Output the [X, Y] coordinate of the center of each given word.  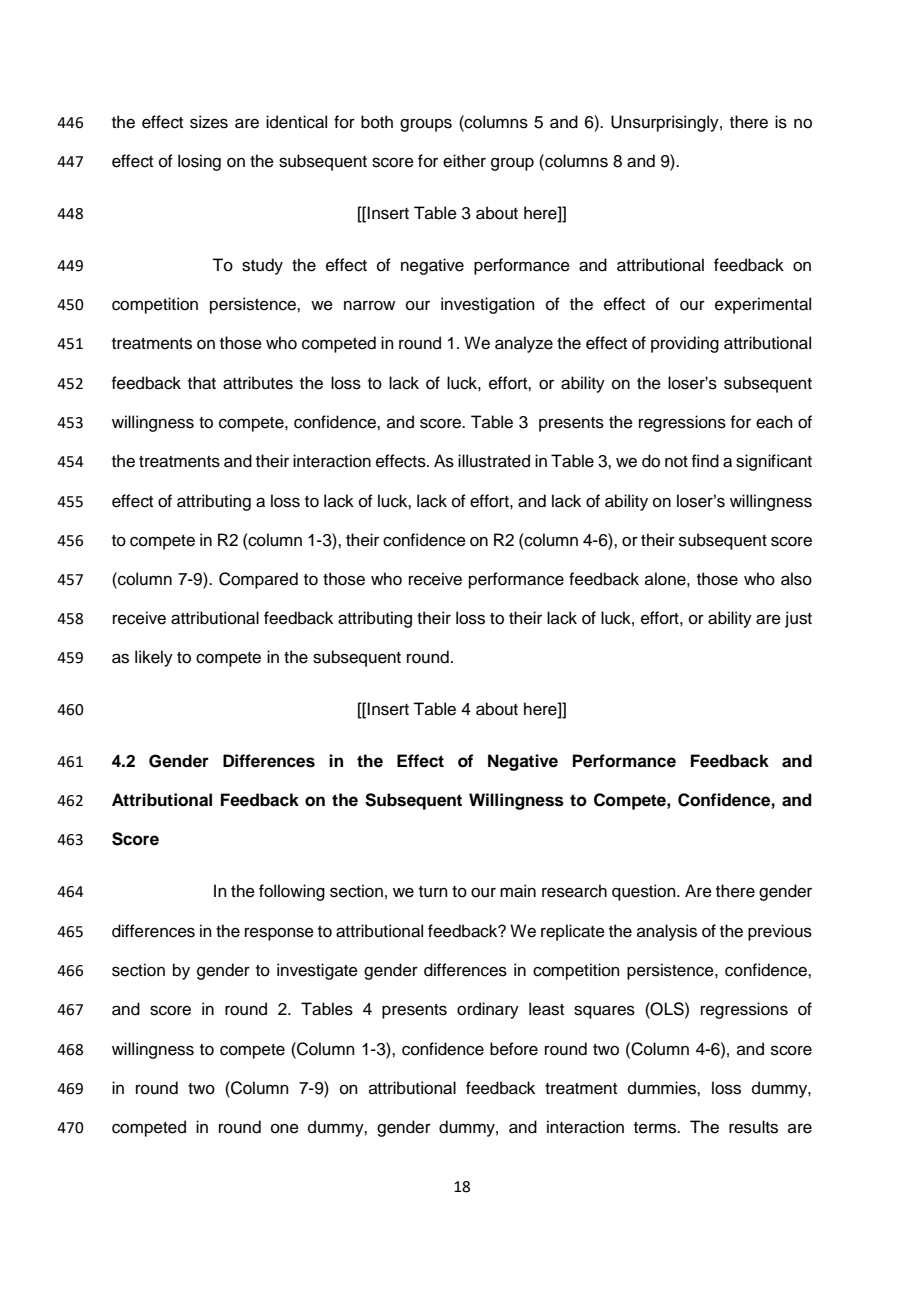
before [514, 1049]
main [518, 891]
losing [199, 162]
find [705, 461]
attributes [258, 383]
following [292, 892]
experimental [763, 305]
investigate [317, 971]
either [464, 161]
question [645, 892]
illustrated [494, 461]
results [753, 1127]
